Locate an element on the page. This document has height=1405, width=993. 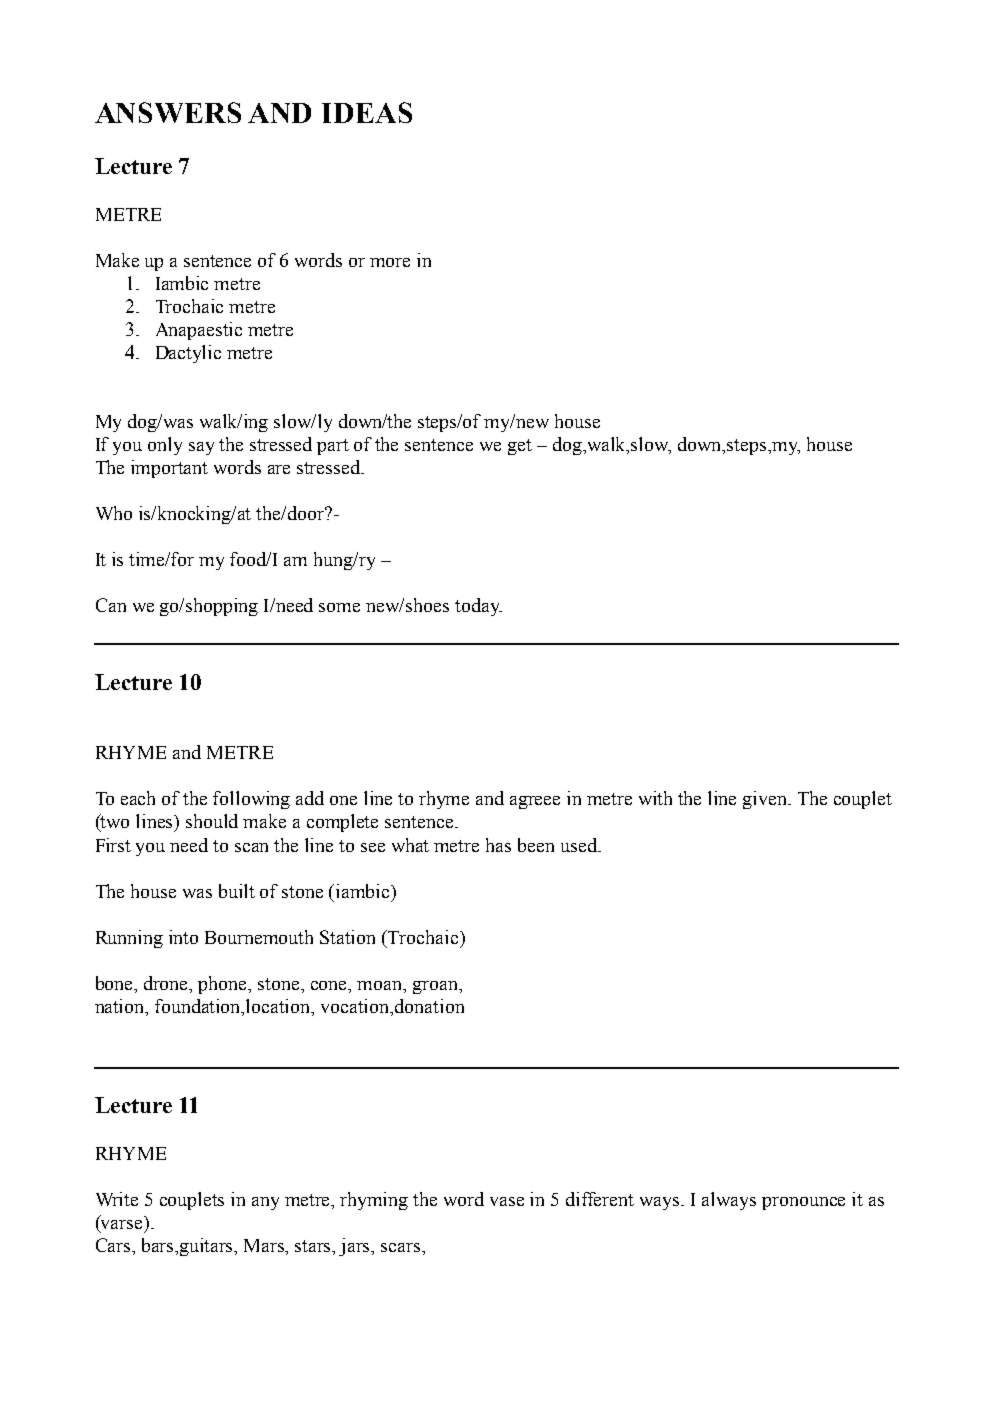
any is located at coordinates (265, 1203).
